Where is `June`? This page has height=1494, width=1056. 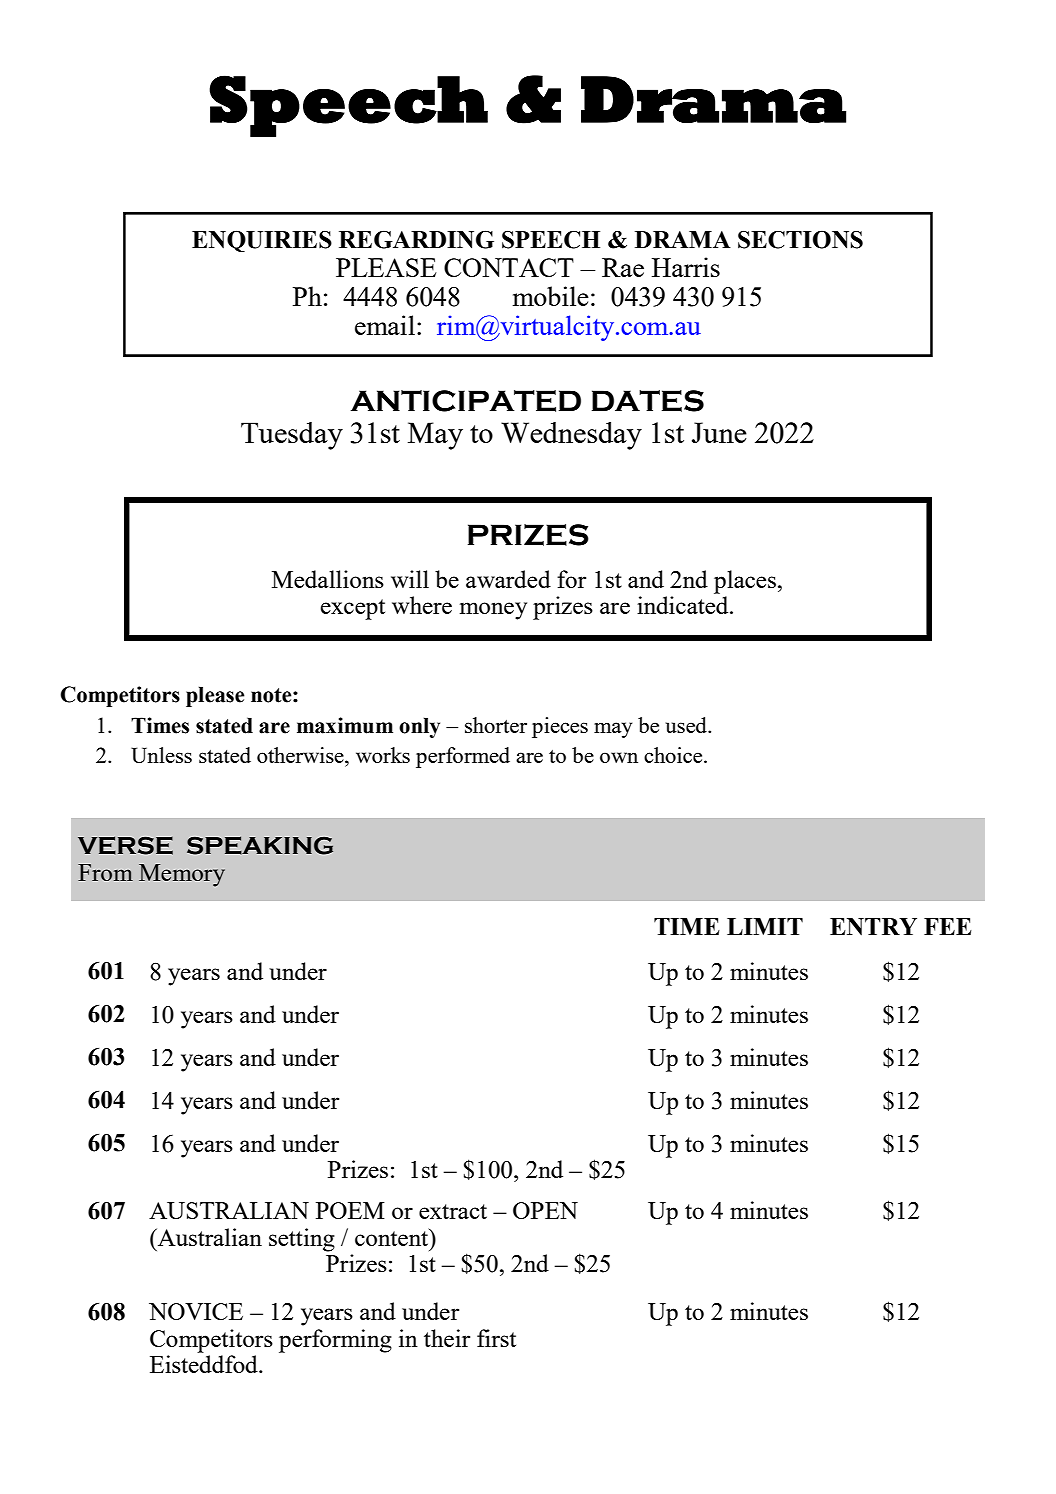 June is located at coordinates (719, 432).
